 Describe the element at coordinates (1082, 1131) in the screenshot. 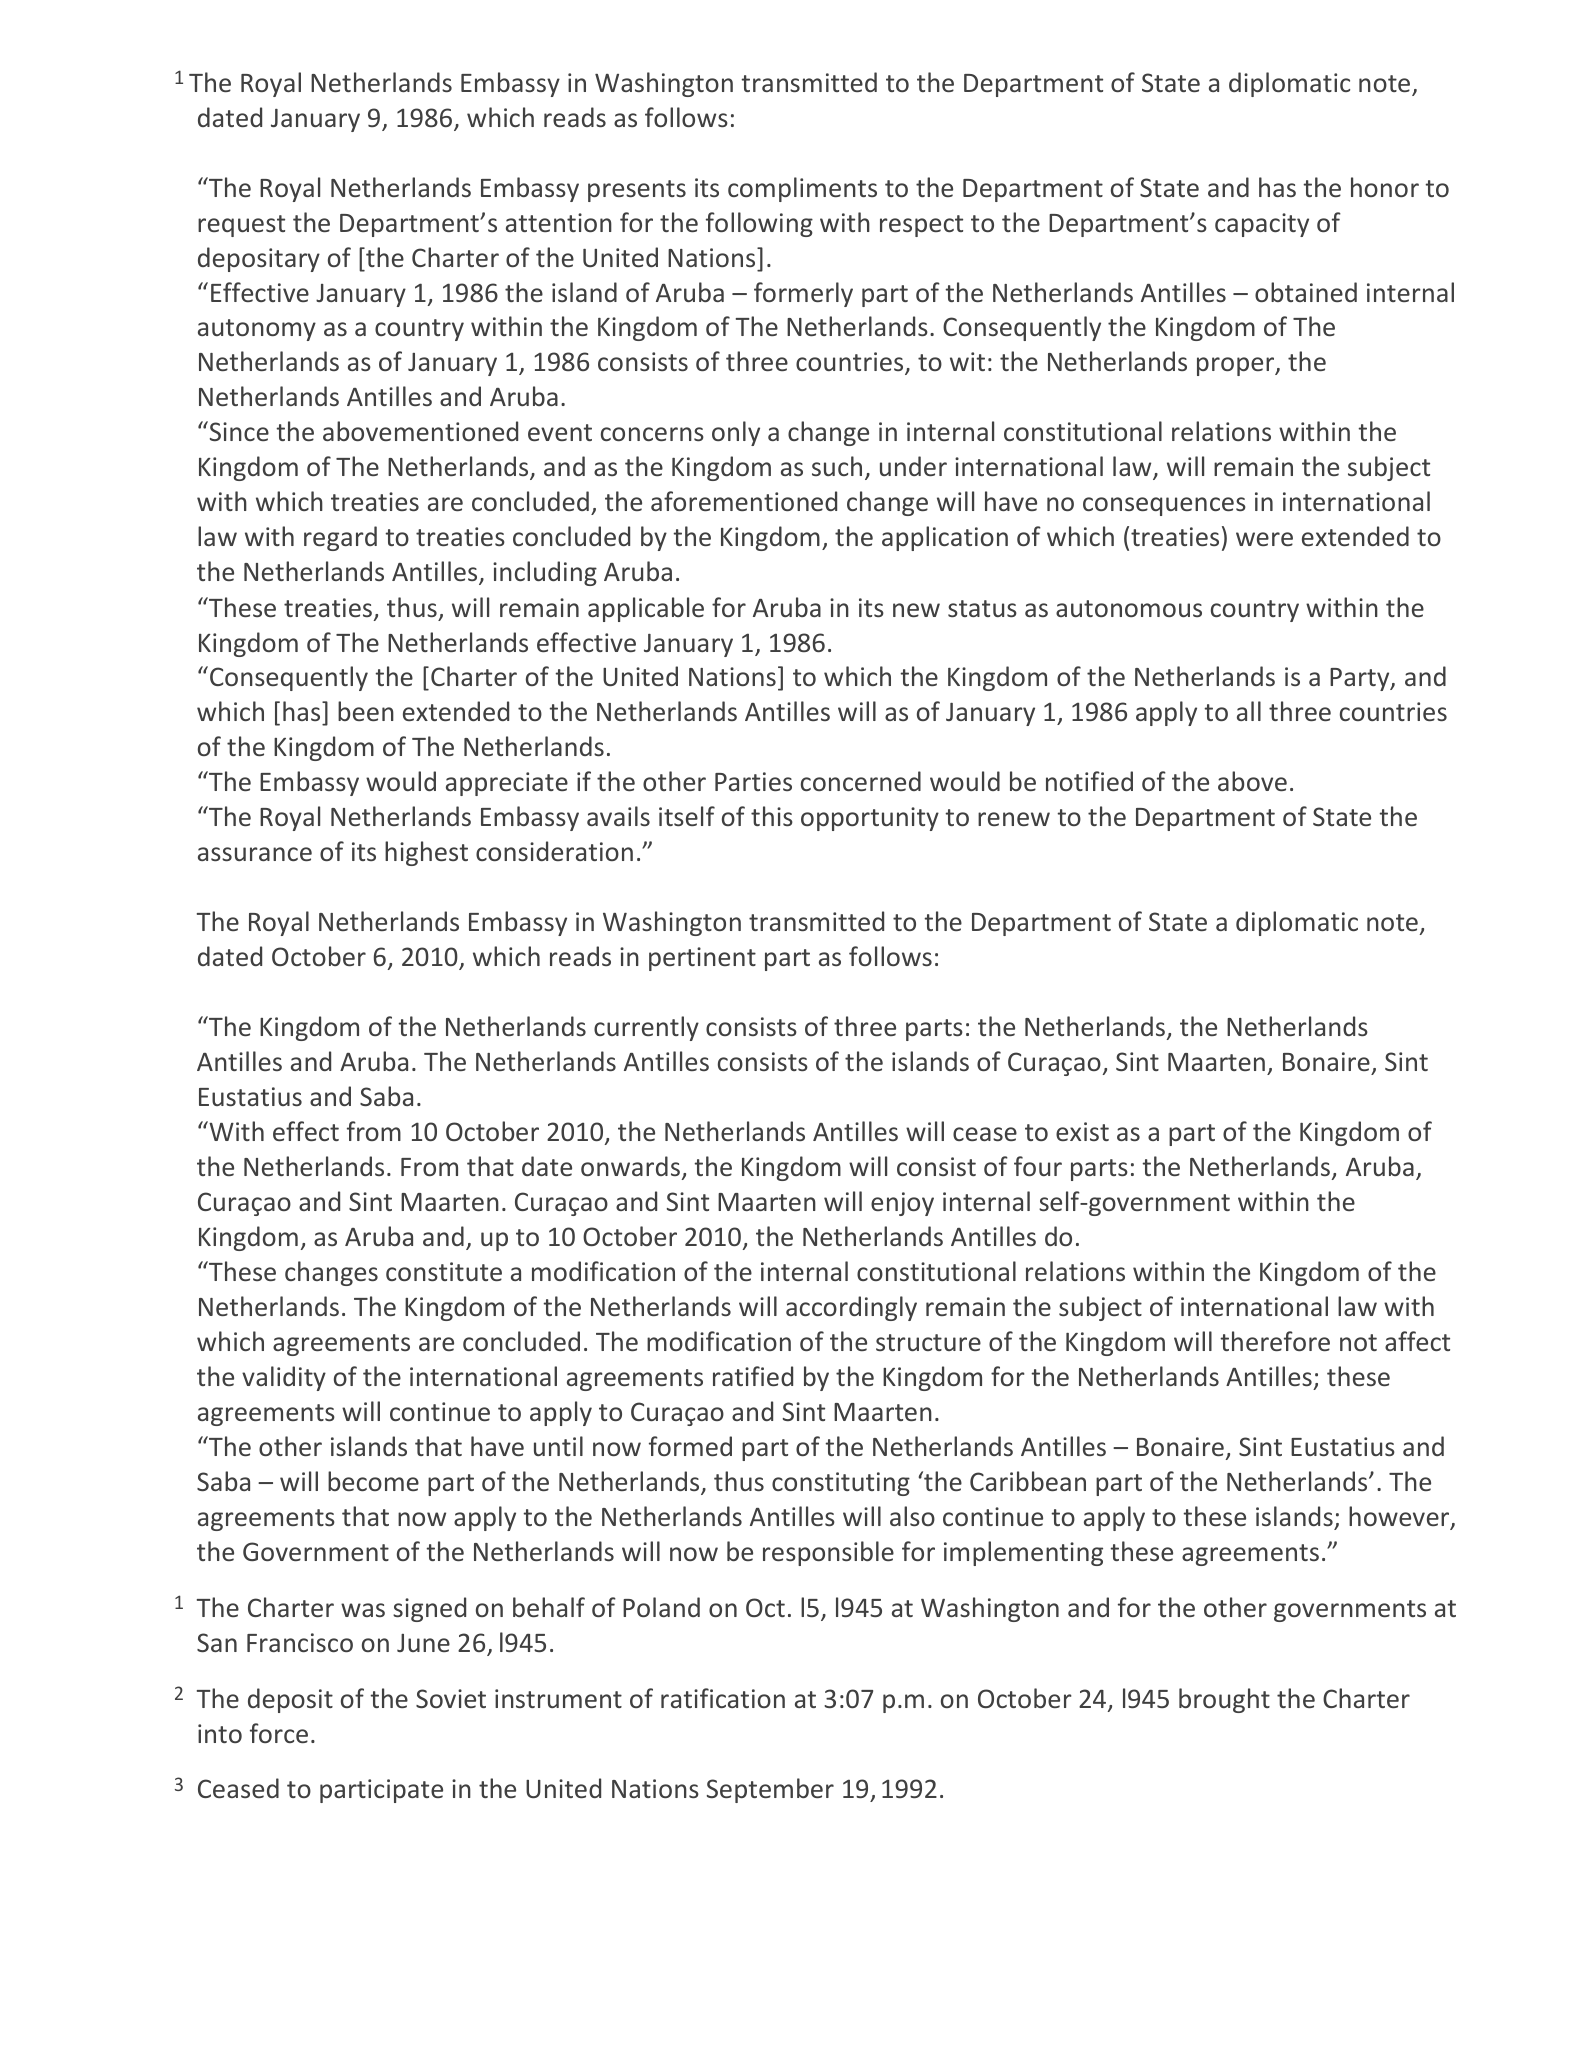

I see `exist` at that location.
